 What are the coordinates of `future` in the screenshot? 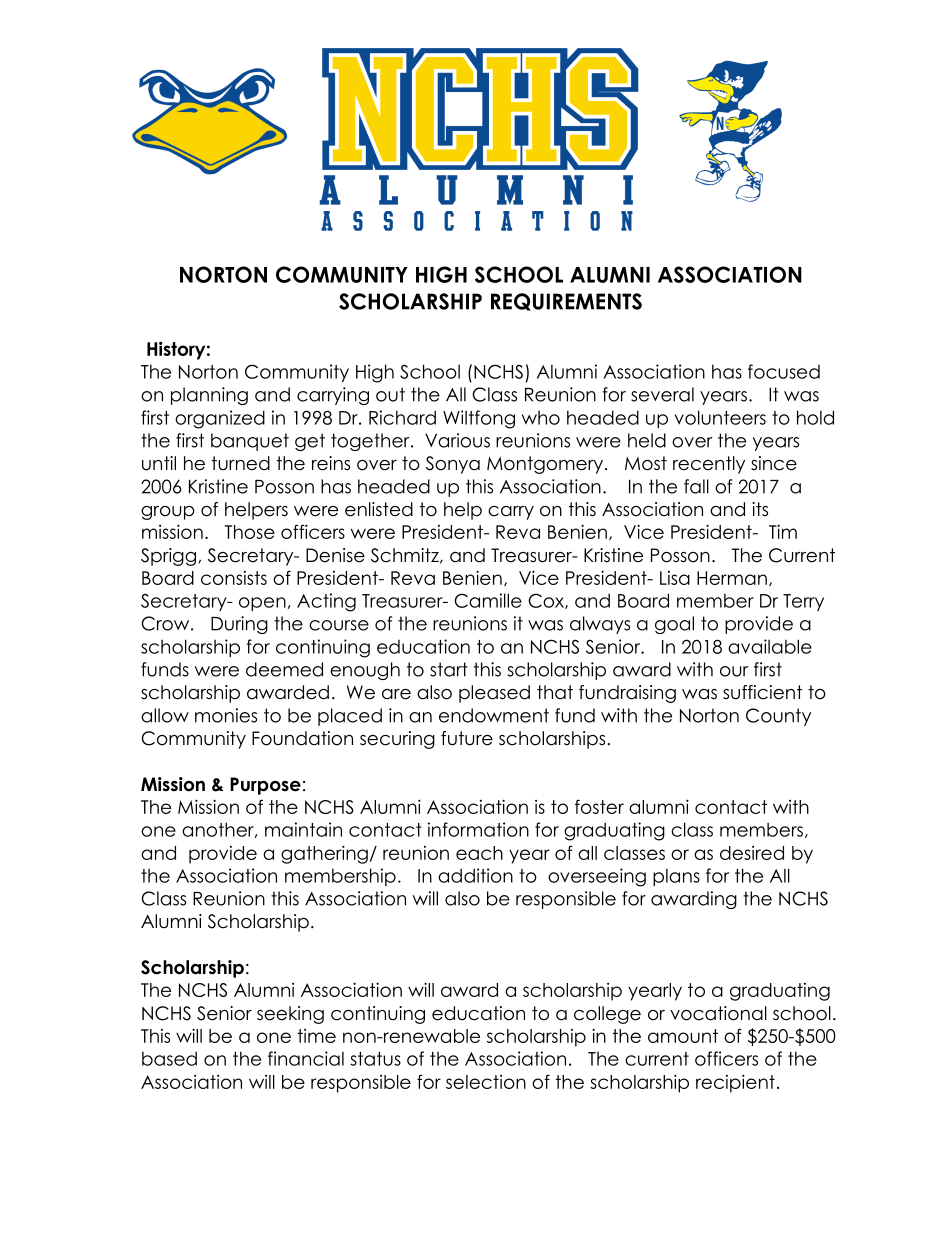 It's located at (467, 738).
